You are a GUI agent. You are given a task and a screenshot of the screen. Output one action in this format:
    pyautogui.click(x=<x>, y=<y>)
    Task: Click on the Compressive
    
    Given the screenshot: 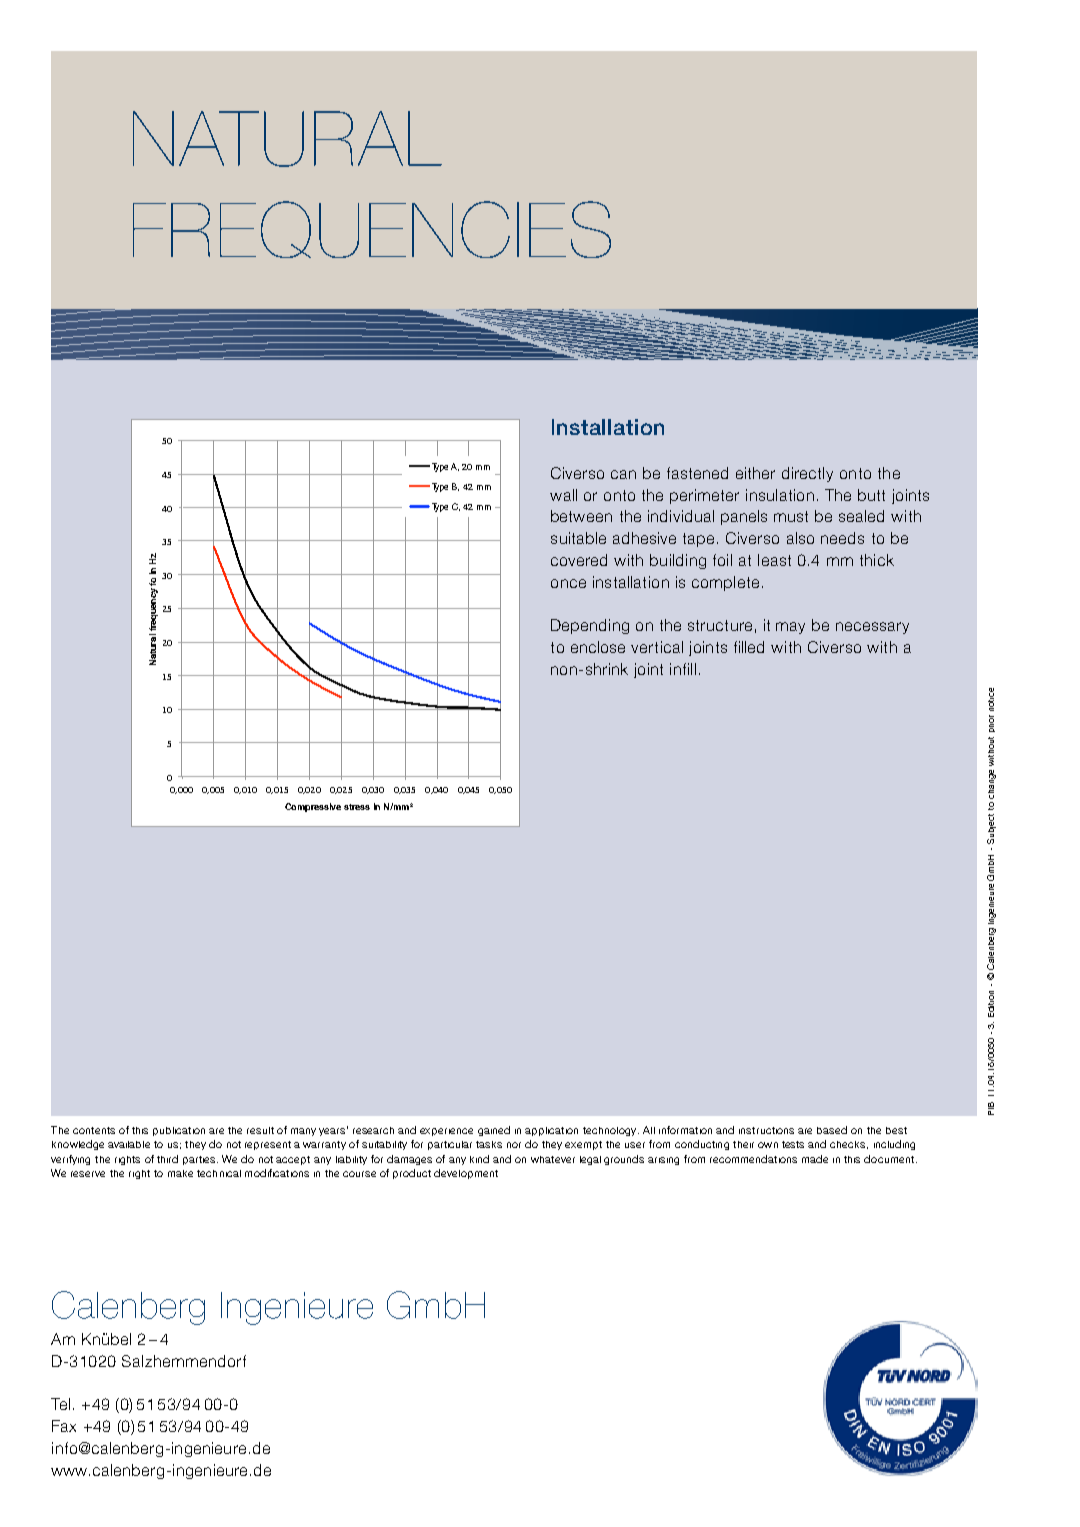 What is the action you would take?
    pyautogui.click(x=313, y=807)
